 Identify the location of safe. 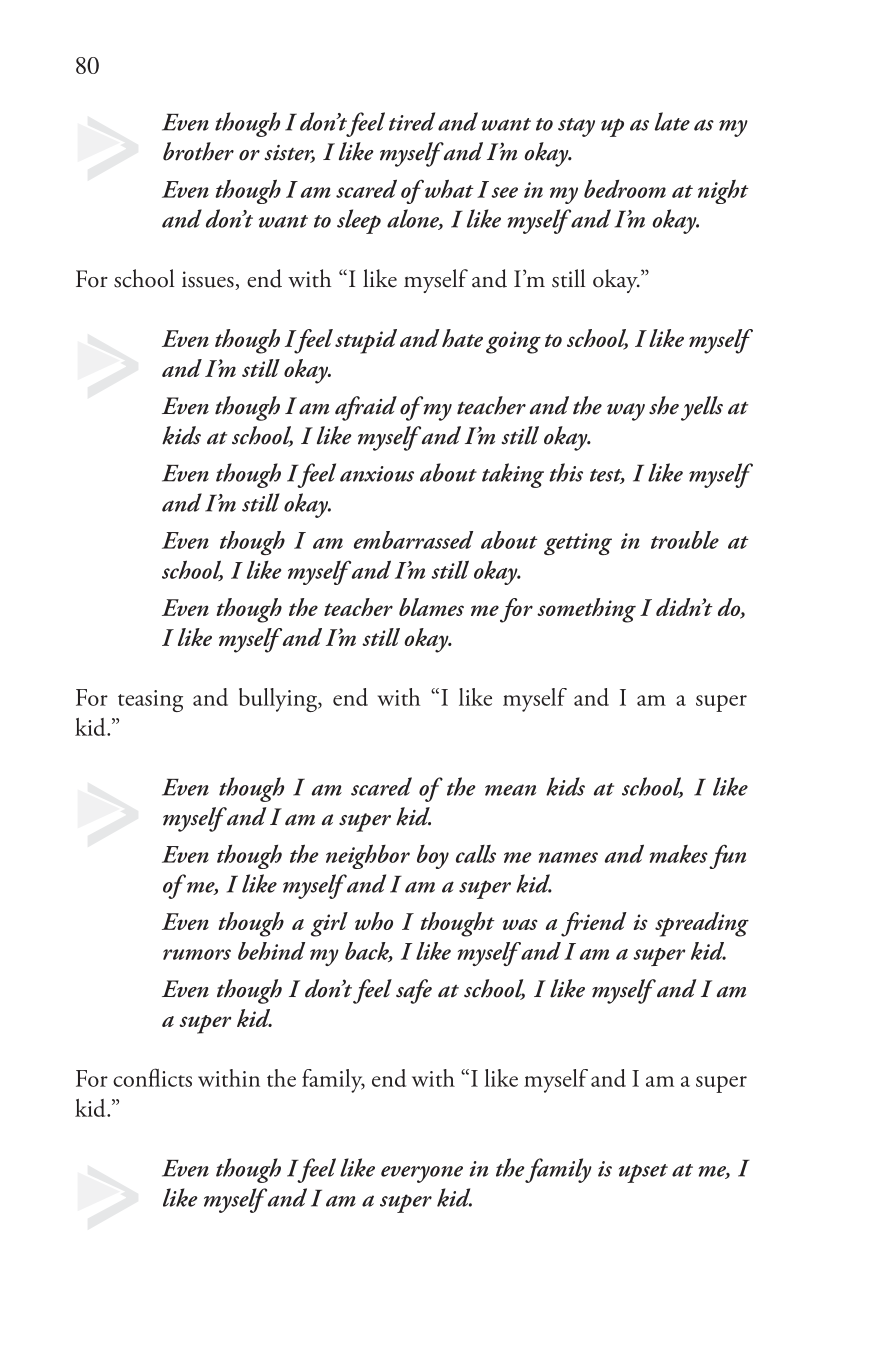
(414, 991).
